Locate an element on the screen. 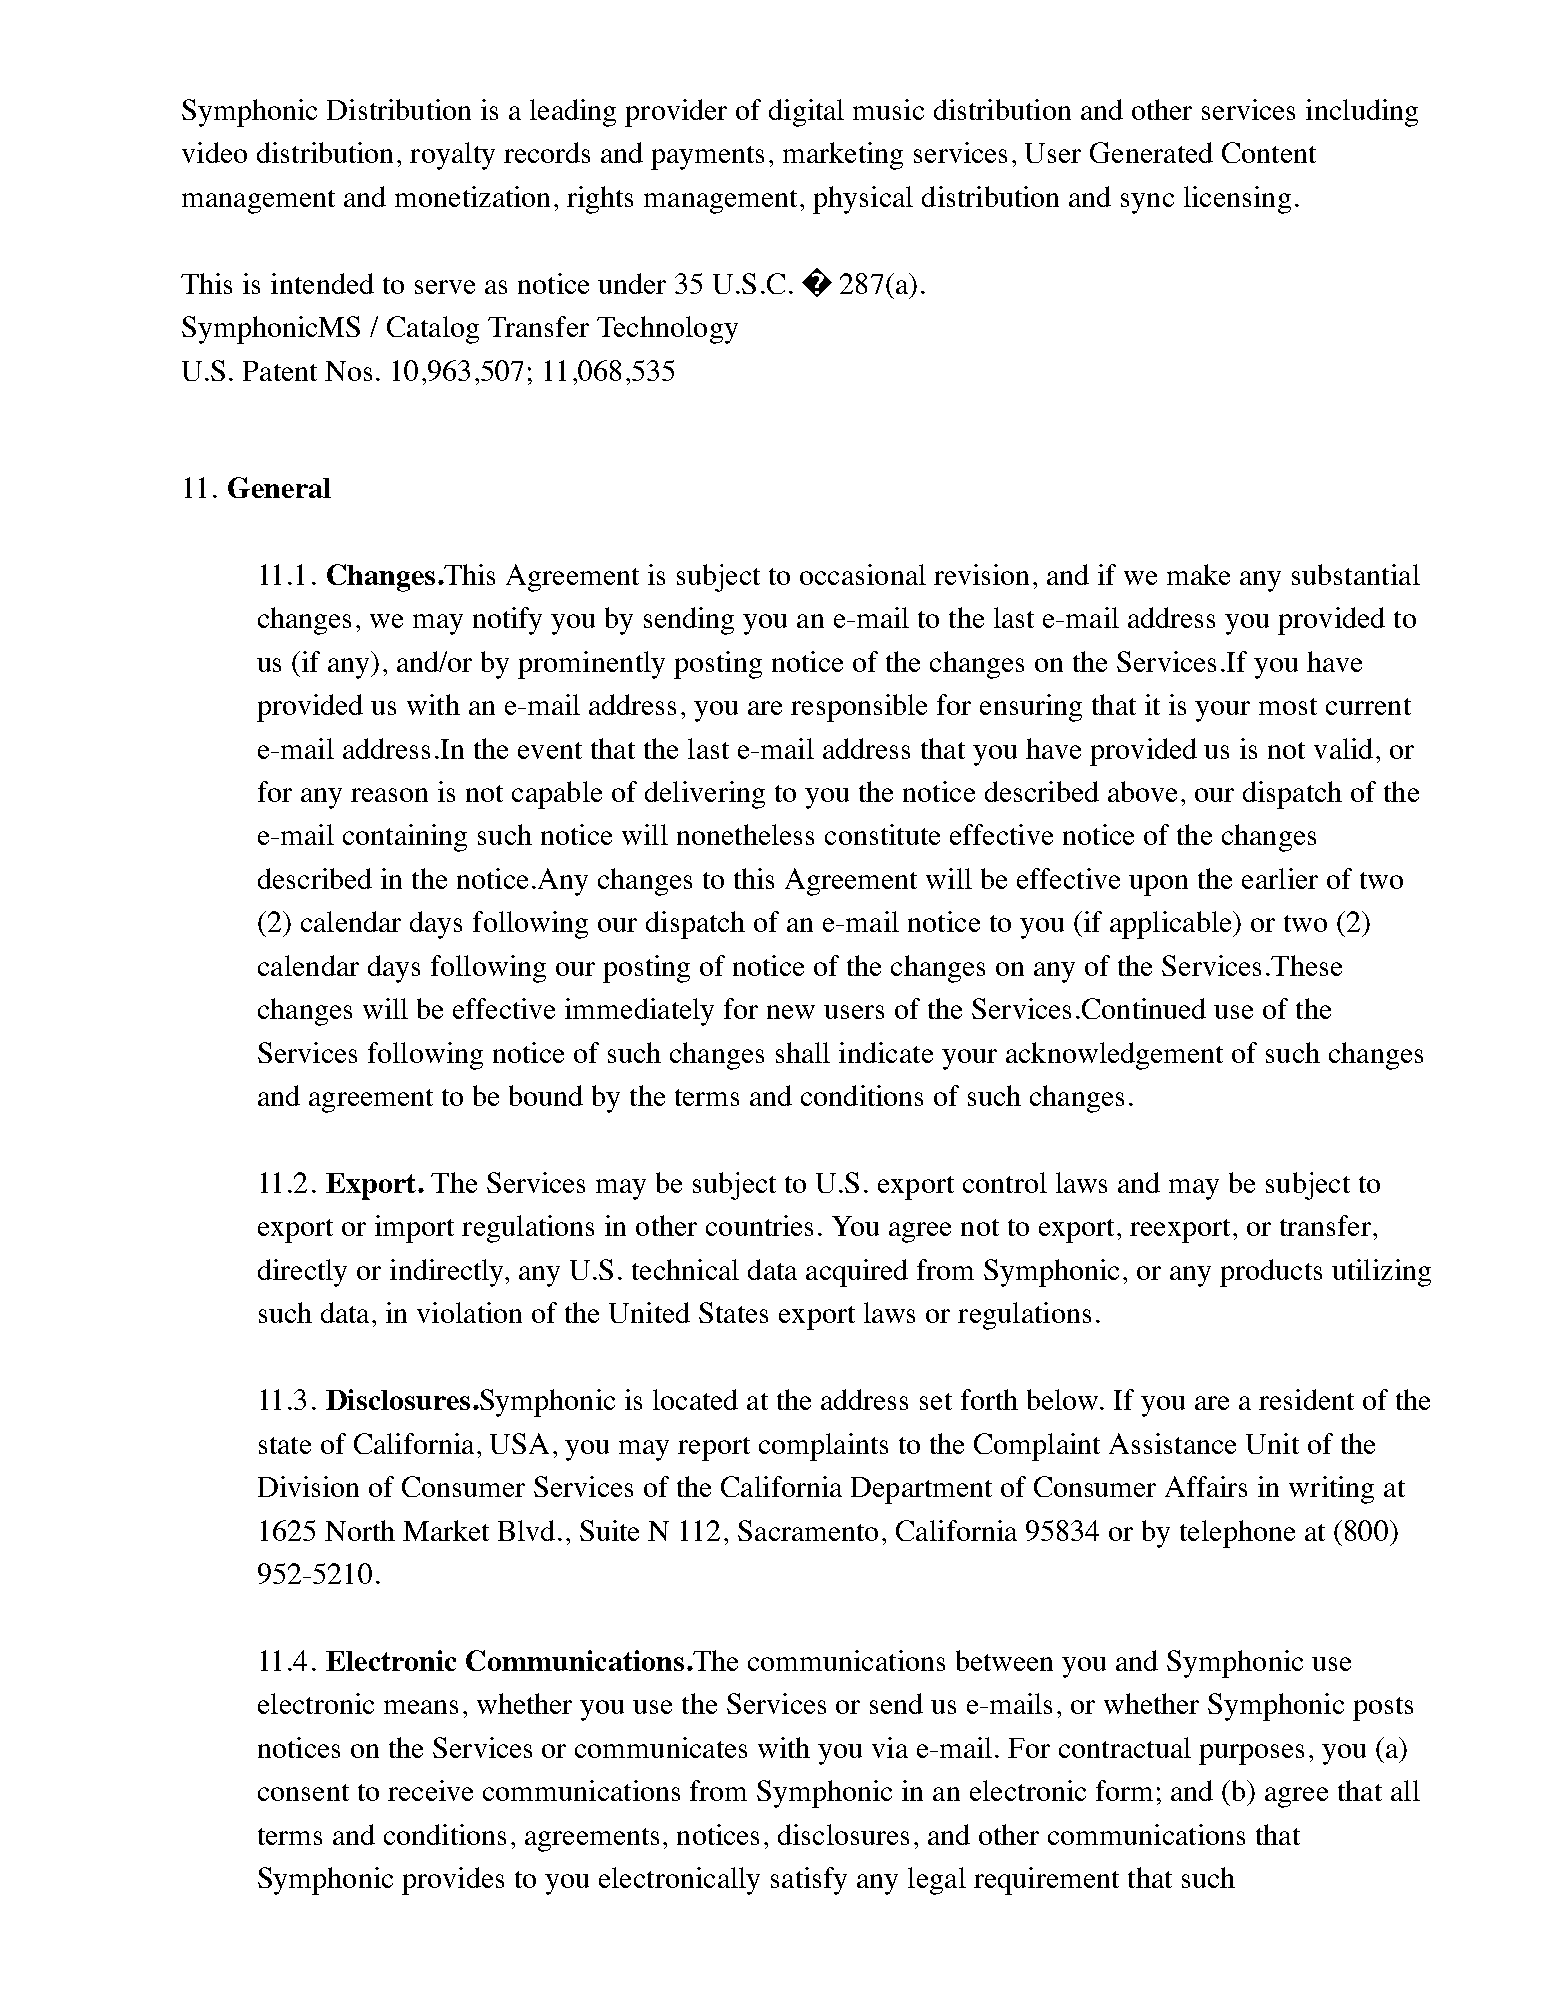  occasional is located at coordinates (863, 574).
